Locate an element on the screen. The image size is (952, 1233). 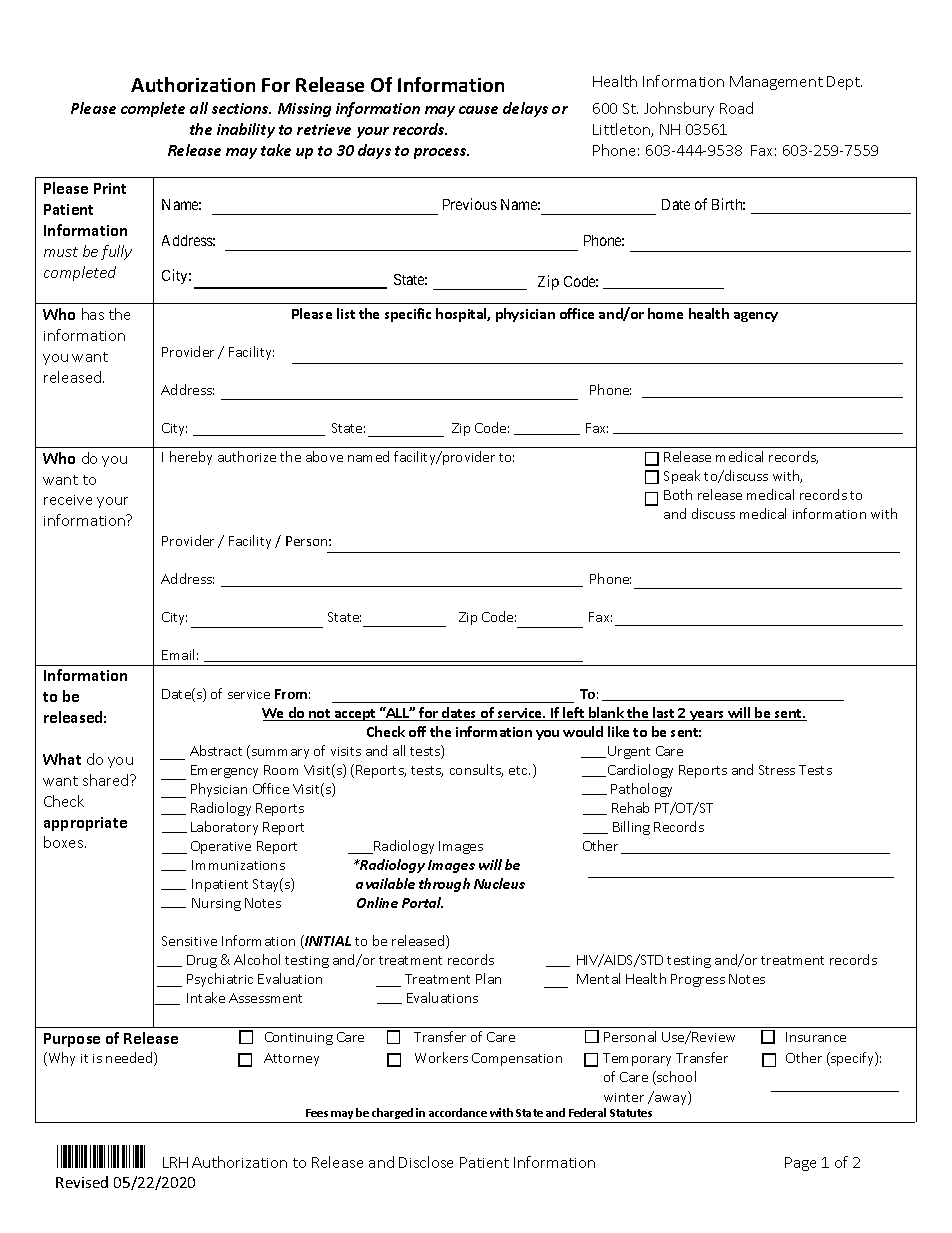
accept is located at coordinates (355, 715).
